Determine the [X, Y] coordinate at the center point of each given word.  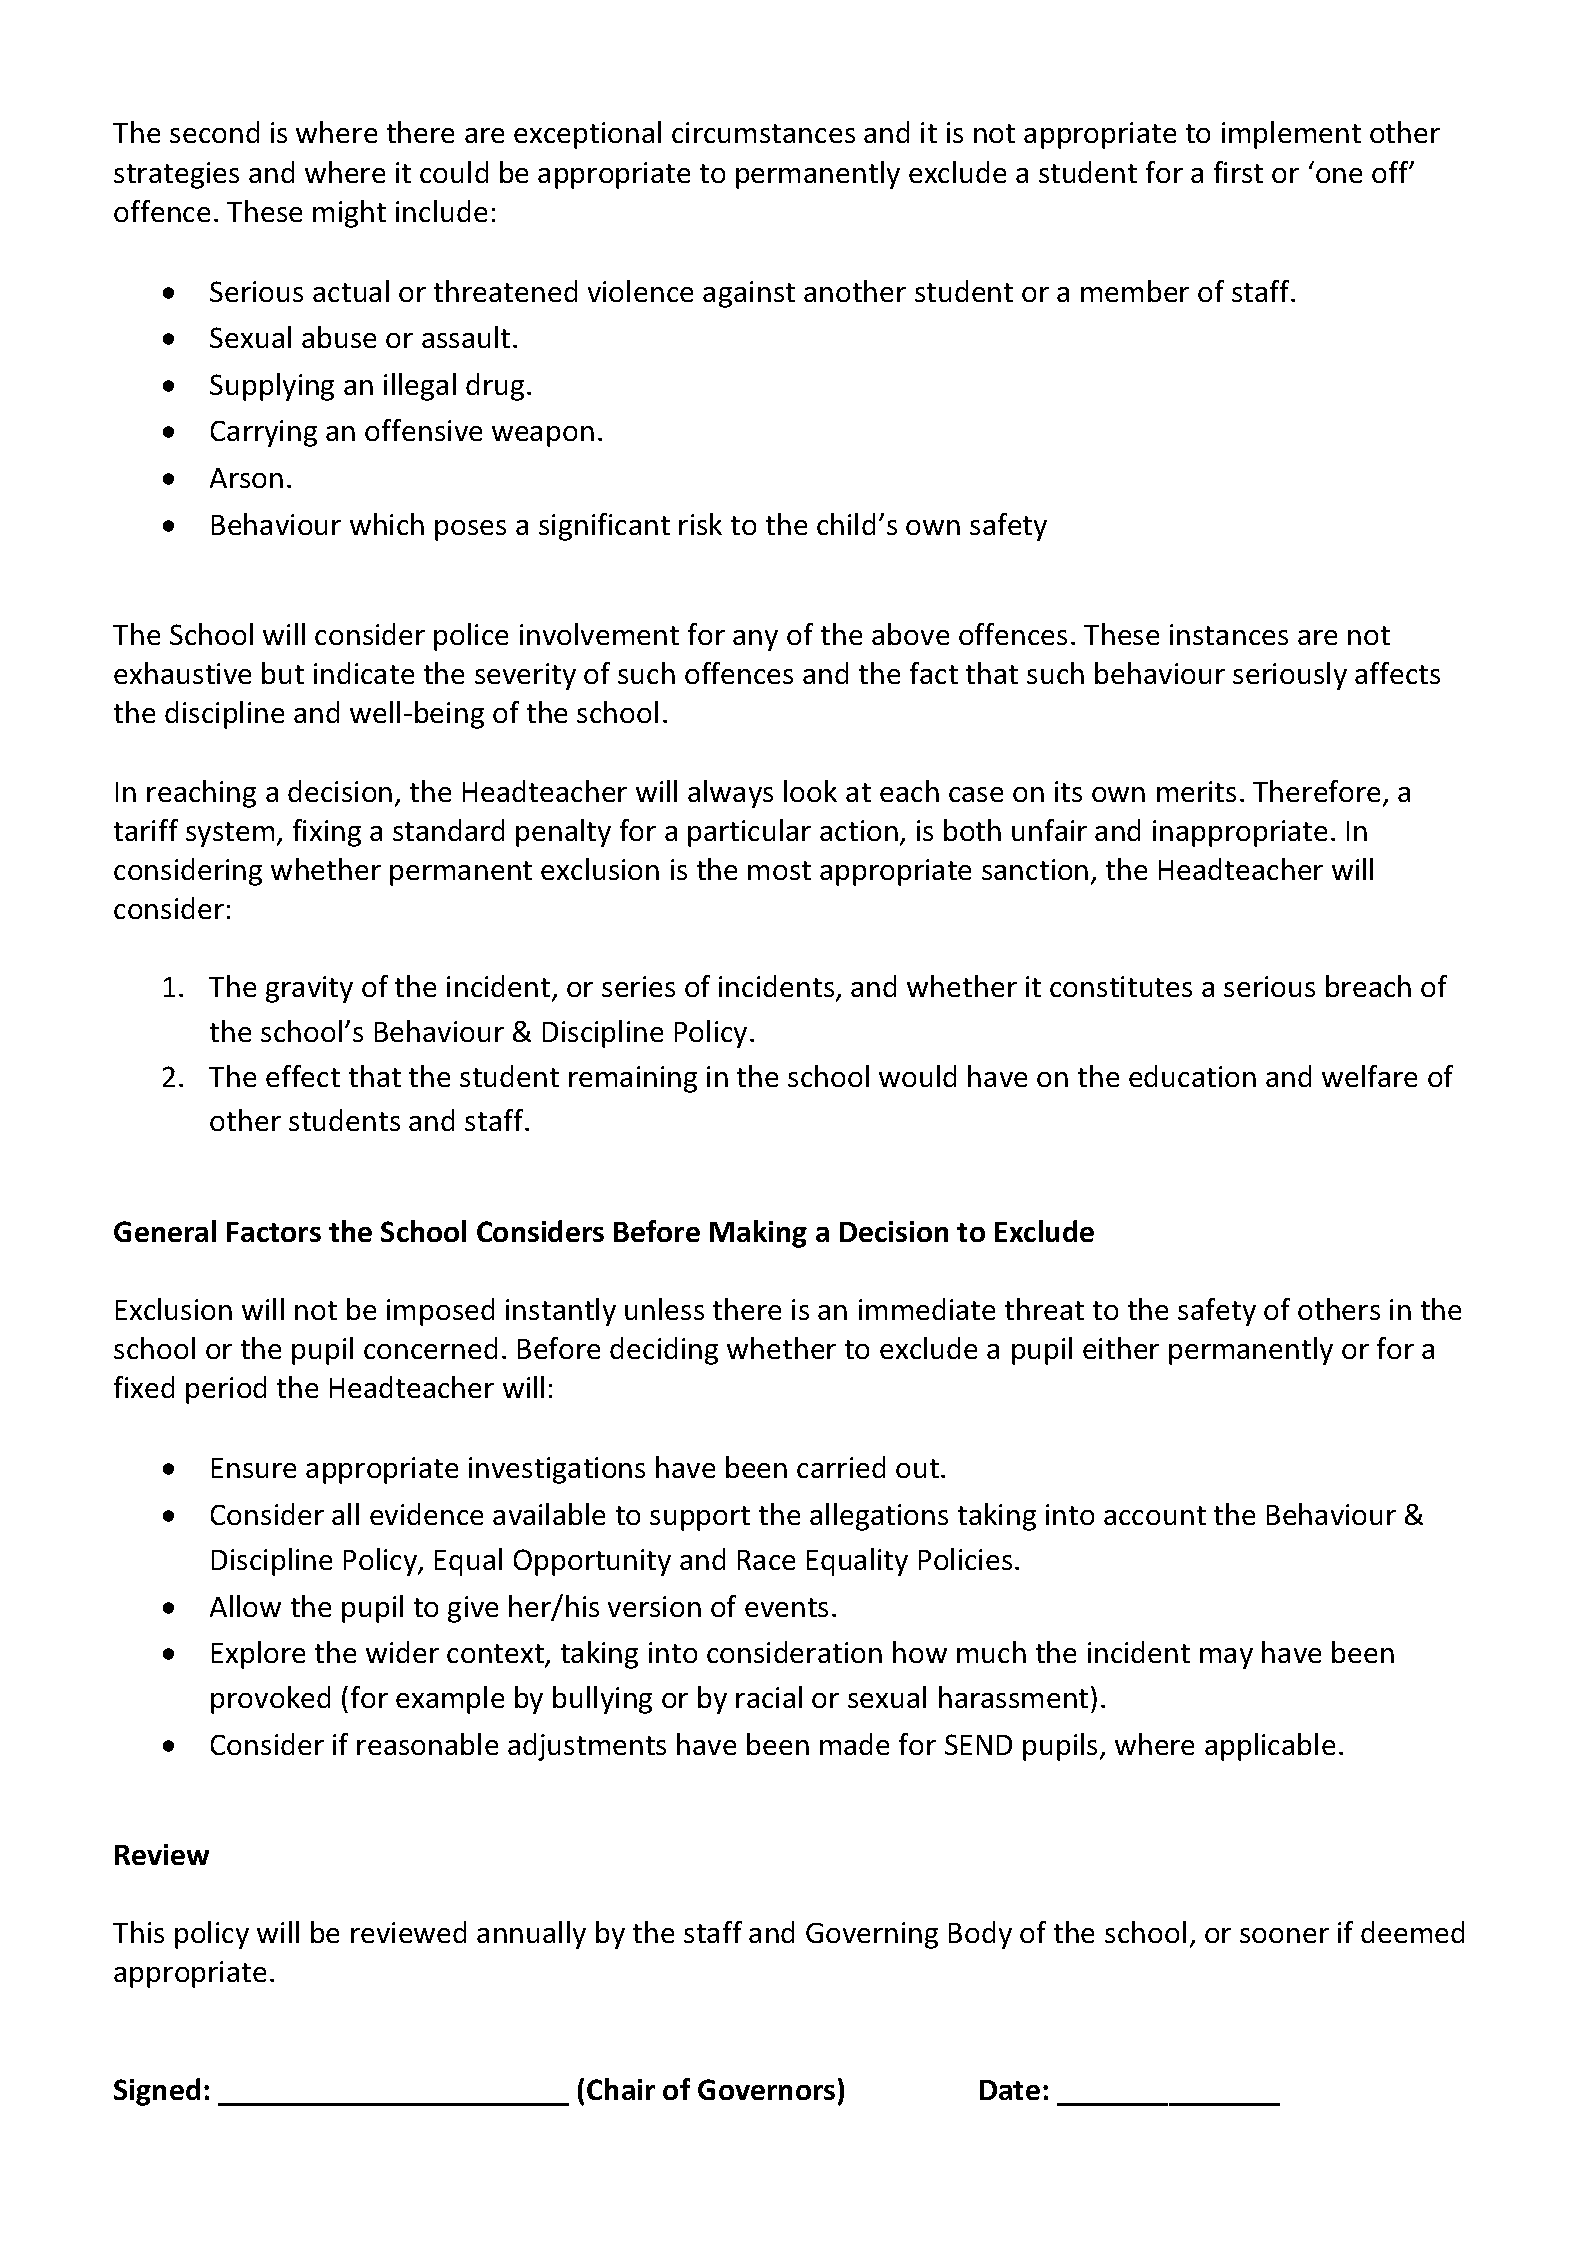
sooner [1284, 1935]
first [1238, 172]
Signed [157, 2092]
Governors [766, 2089]
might [349, 214]
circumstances [763, 132]
